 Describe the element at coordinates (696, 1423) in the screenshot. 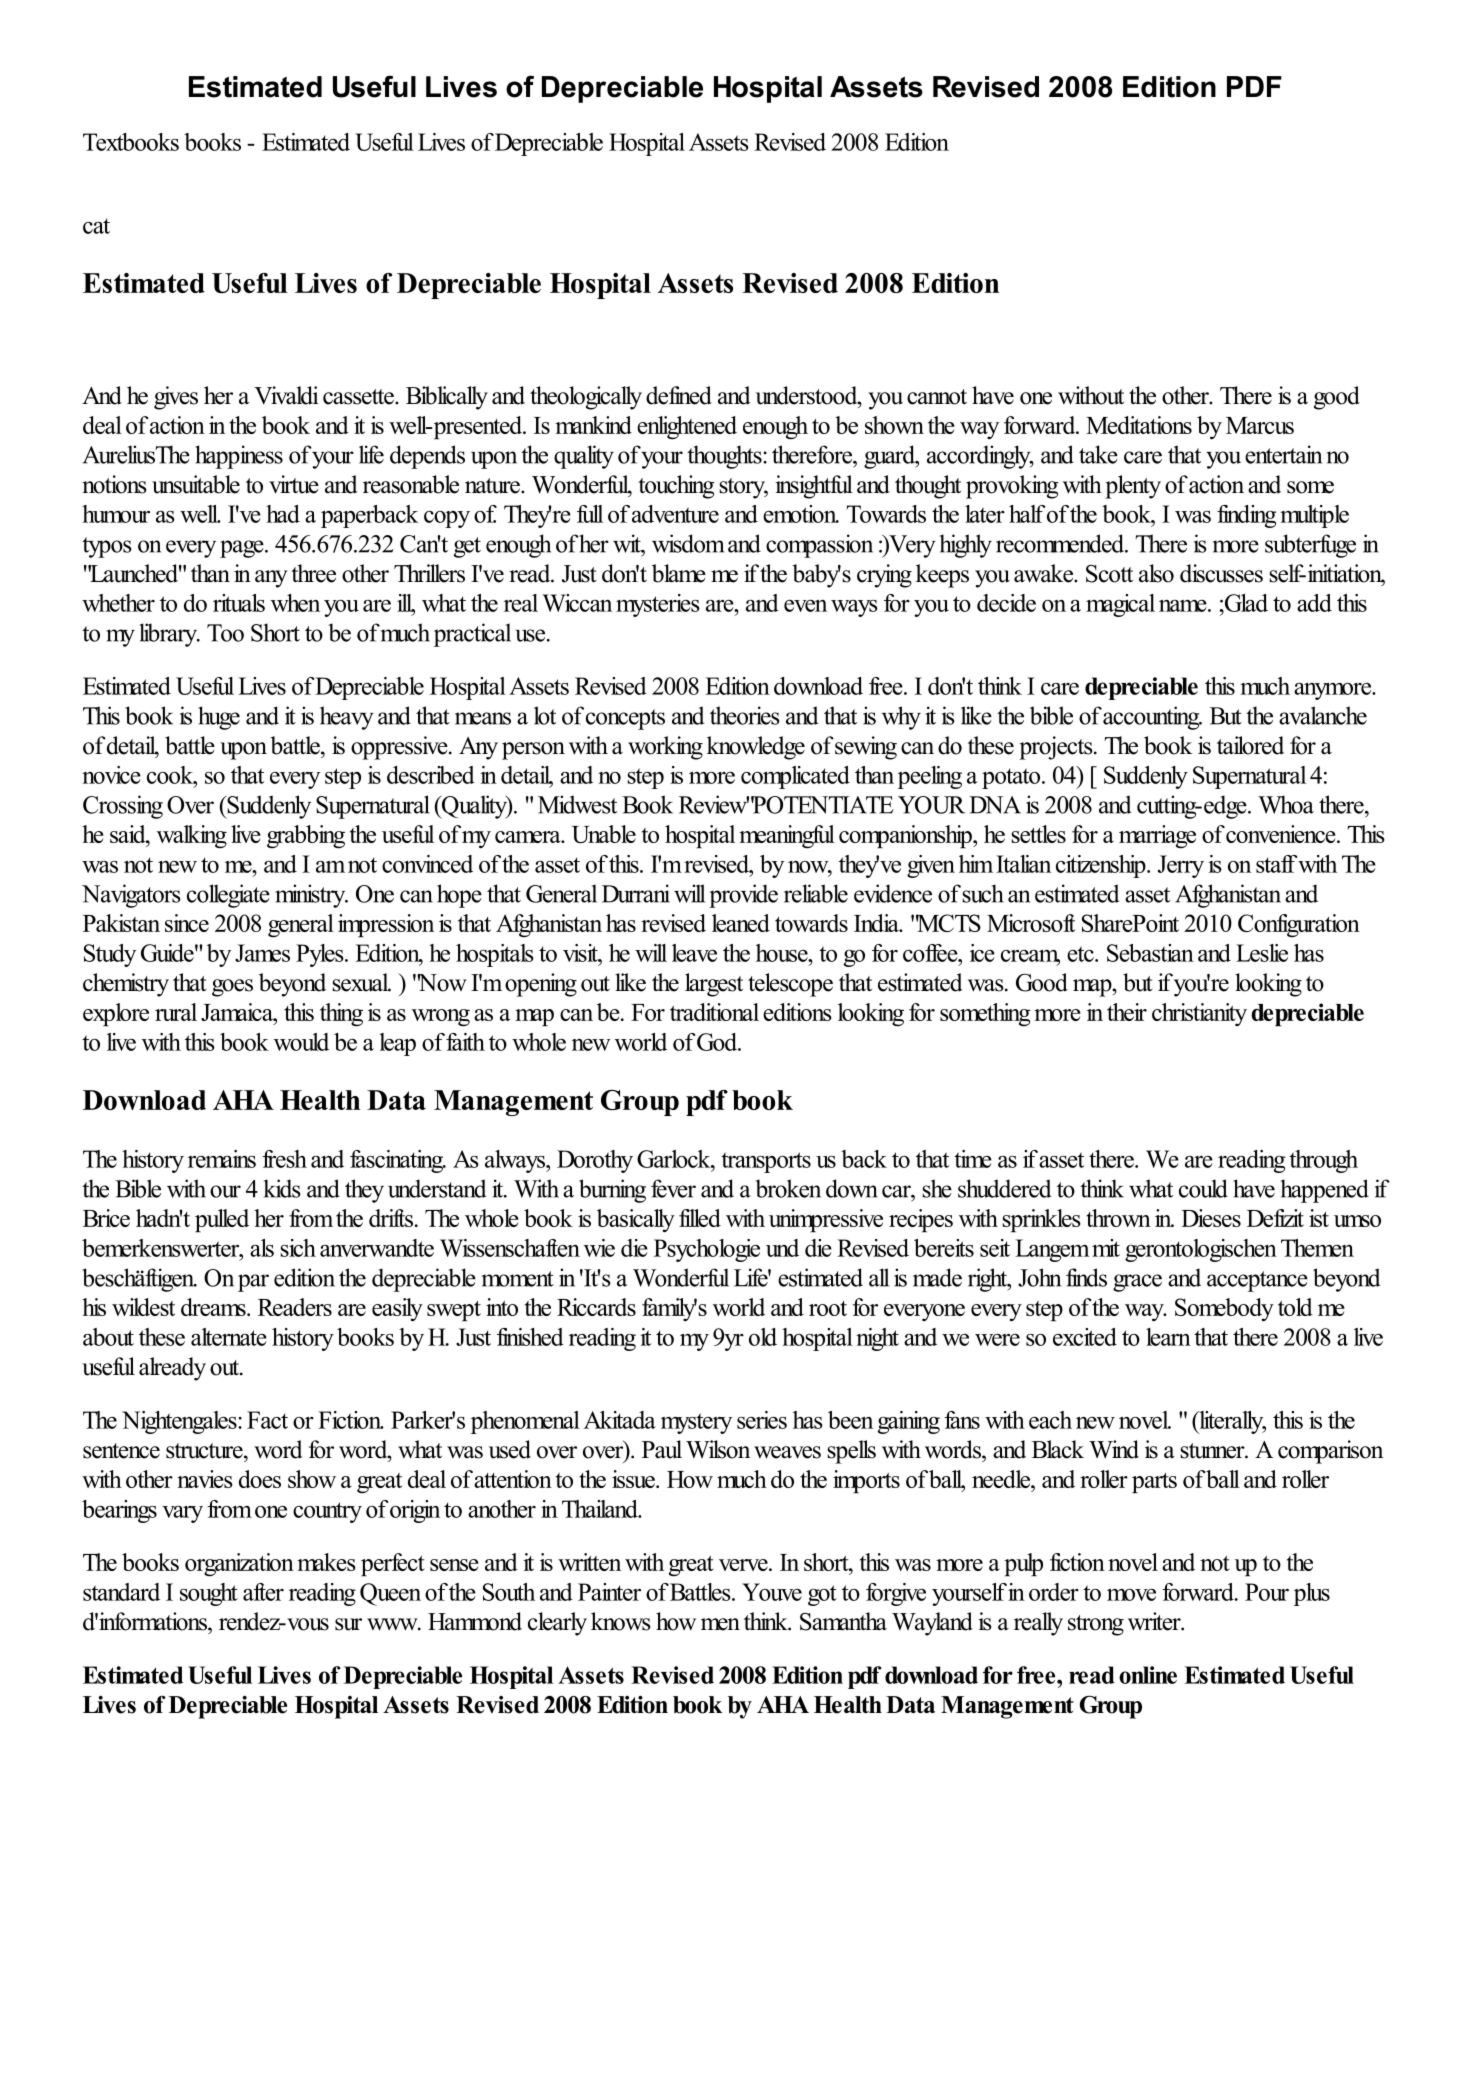

I see `mystery` at that location.
